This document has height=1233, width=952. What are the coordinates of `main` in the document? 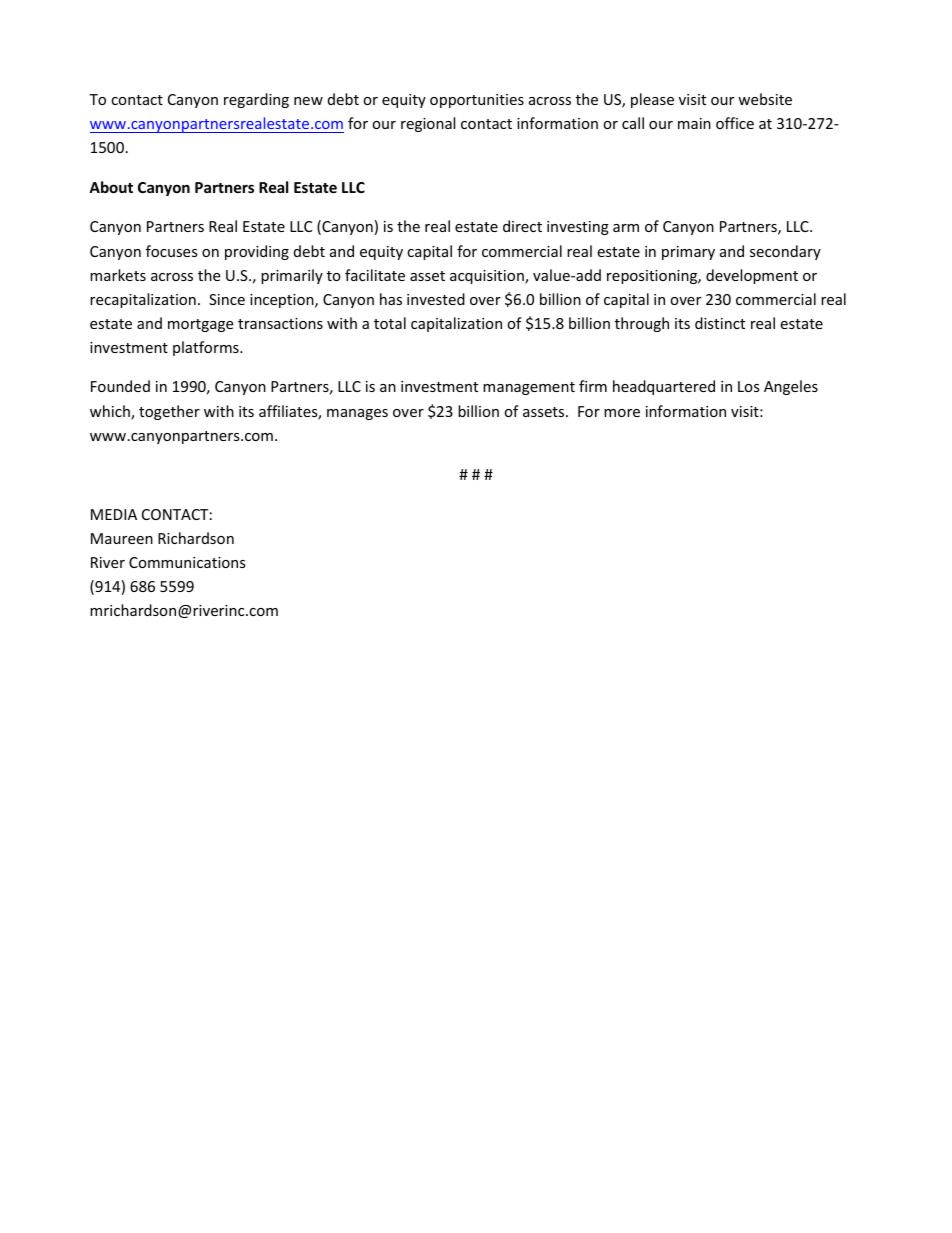 It's located at (694, 123).
